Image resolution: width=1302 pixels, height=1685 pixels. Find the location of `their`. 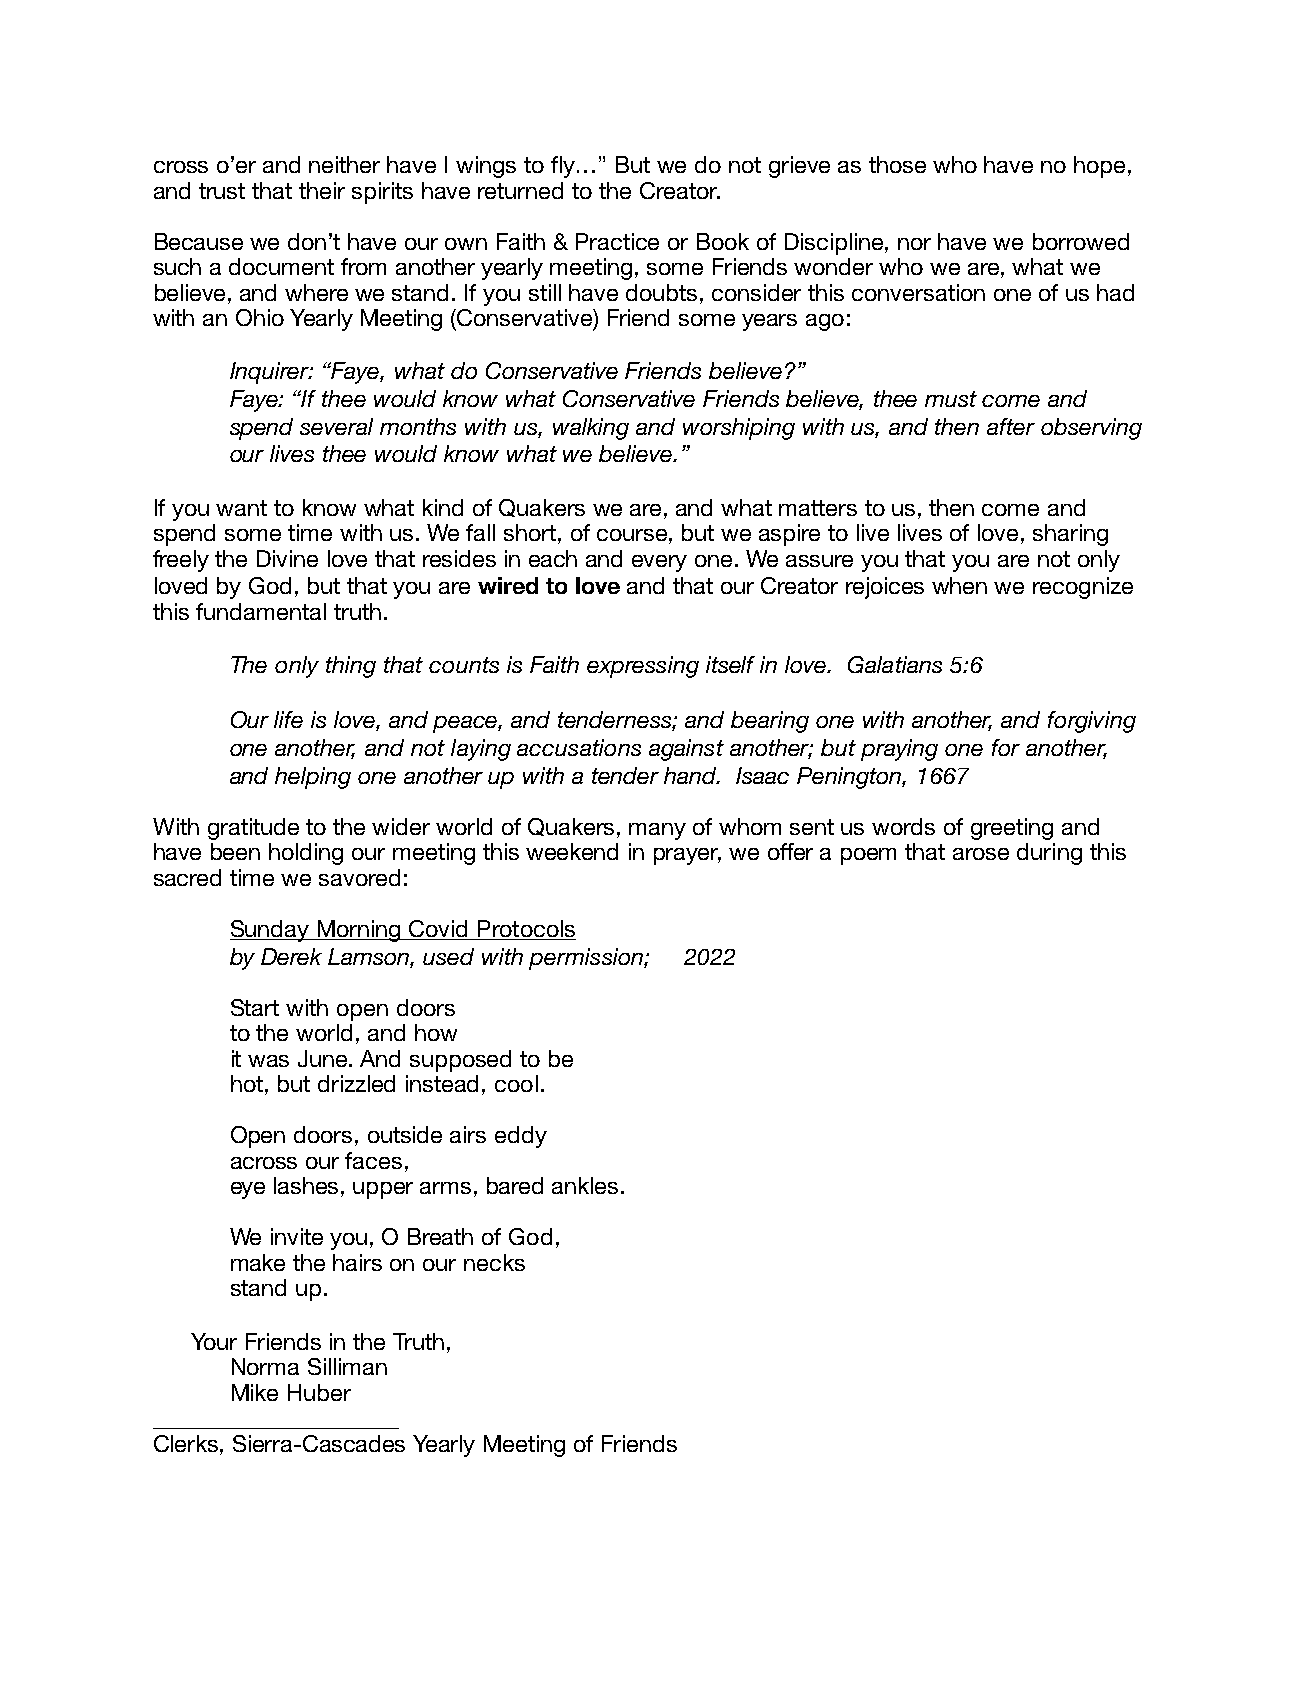

their is located at coordinates (322, 190).
